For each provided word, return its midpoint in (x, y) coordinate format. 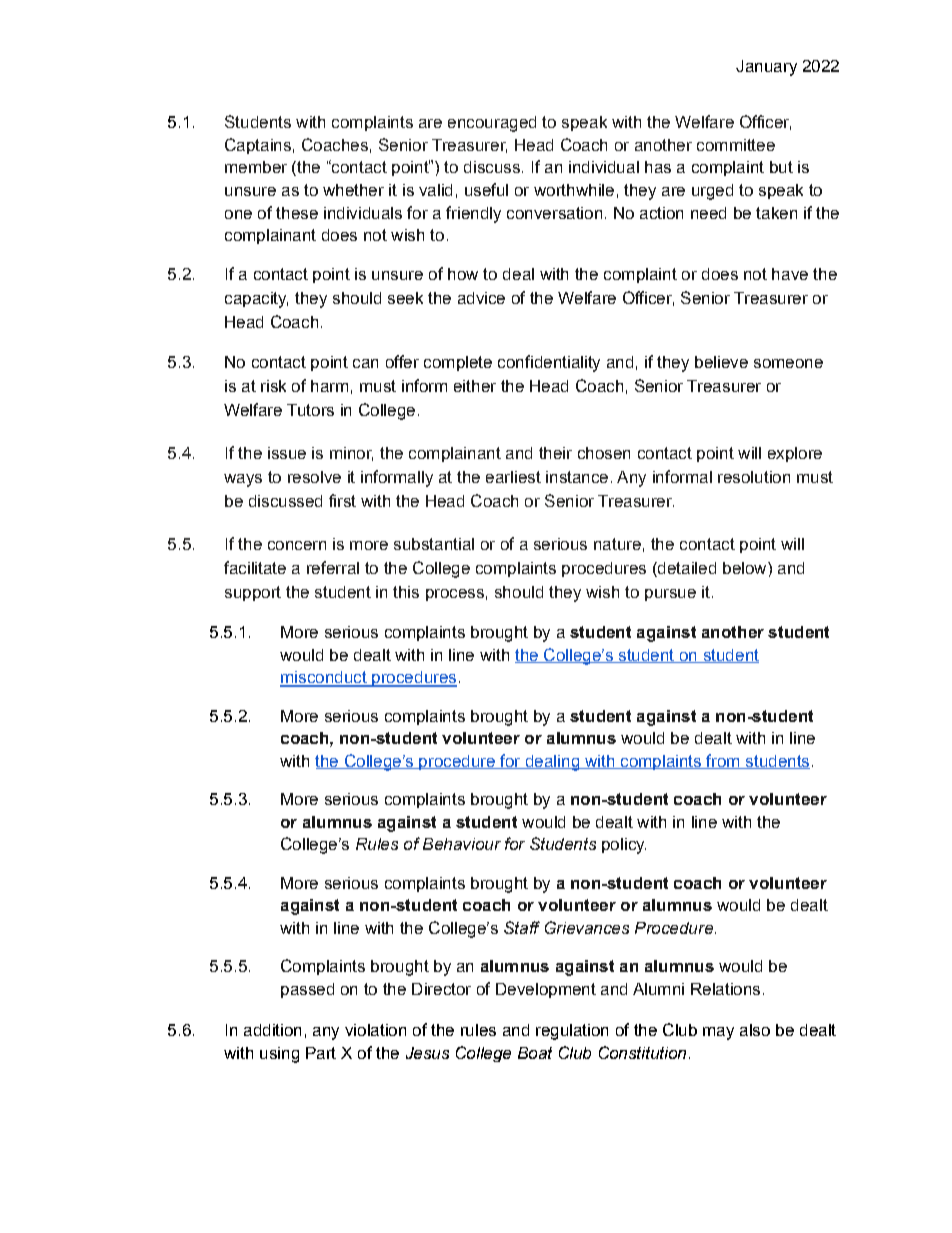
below (746, 568)
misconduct (324, 678)
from (723, 761)
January (766, 68)
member (256, 167)
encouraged (492, 124)
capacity (256, 300)
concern (297, 545)
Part (321, 1053)
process (455, 595)
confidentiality (549, 363)
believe (721, 362)
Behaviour (462, 844)
